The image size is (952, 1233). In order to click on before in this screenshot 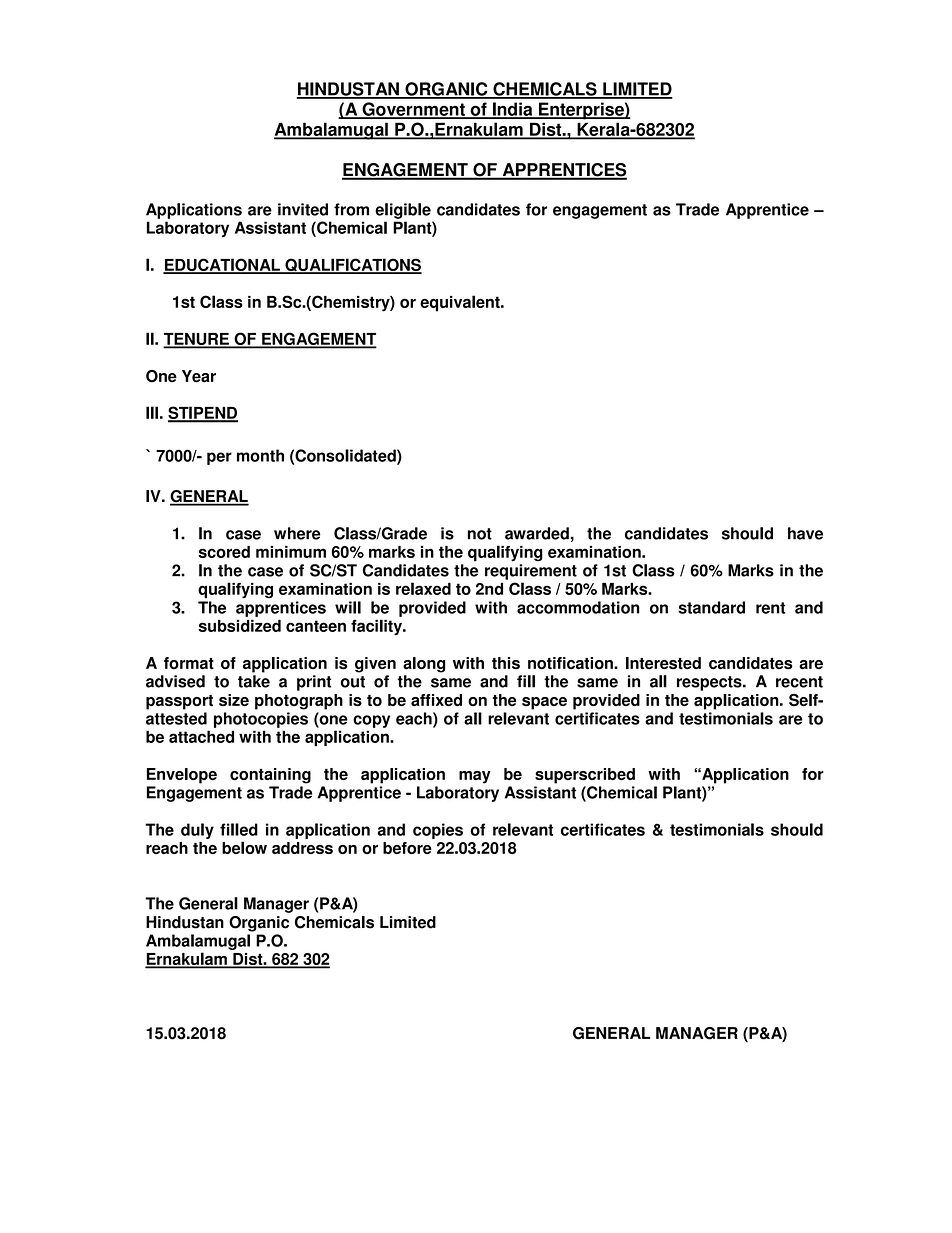, I will do `click(407, 848)`.
